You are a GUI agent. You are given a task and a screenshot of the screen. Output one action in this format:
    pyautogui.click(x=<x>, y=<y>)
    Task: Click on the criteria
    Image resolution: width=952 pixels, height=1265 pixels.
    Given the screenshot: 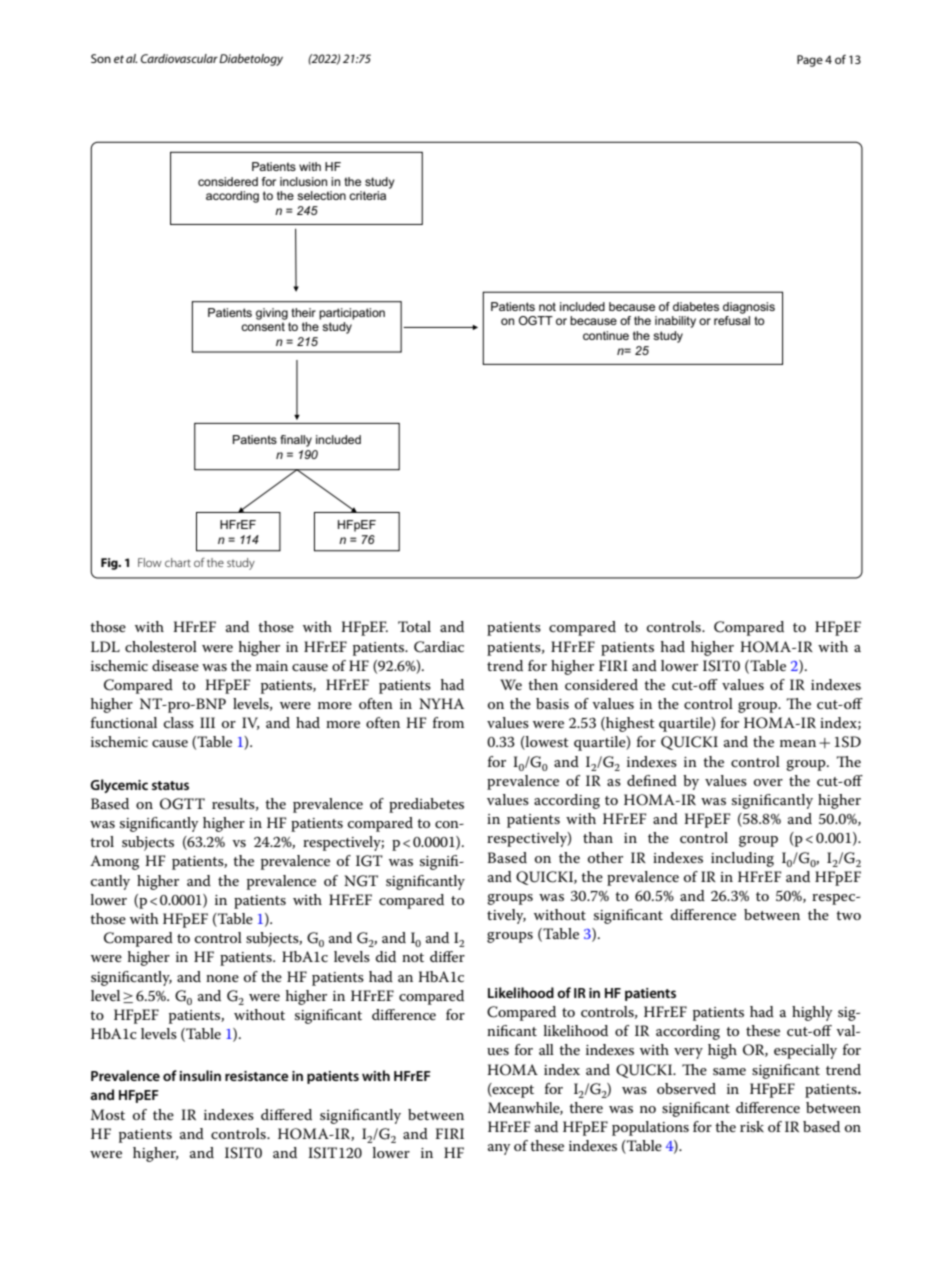 What is the action you would take?
    pyautogui.click(x=367, y=195)
